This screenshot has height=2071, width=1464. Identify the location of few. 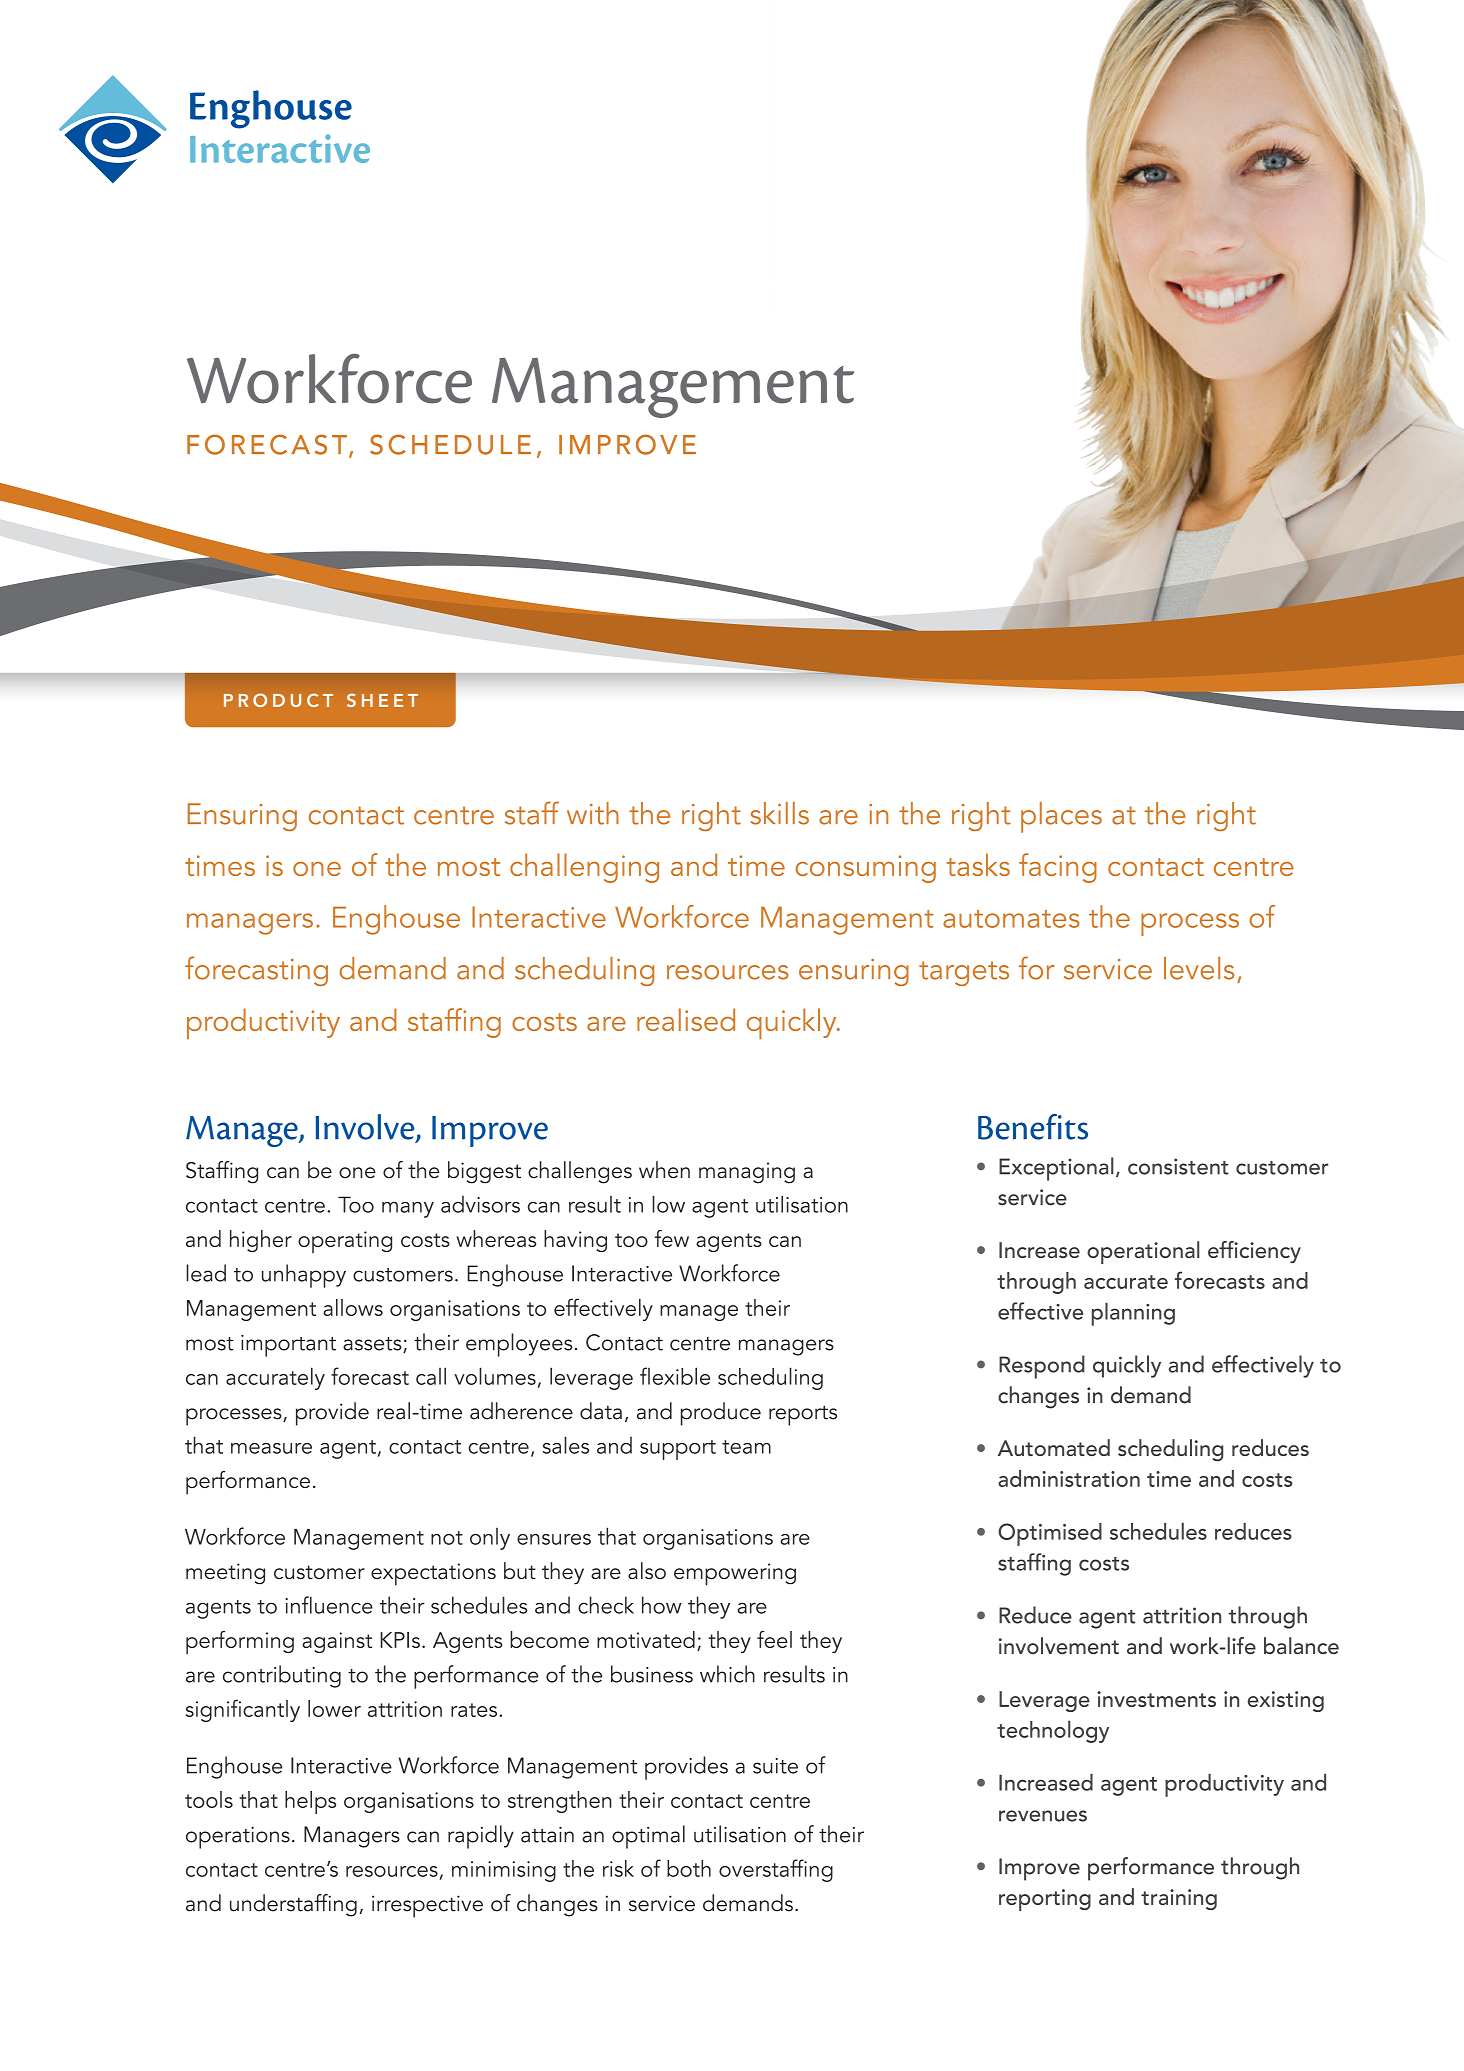
(672, 1238).
